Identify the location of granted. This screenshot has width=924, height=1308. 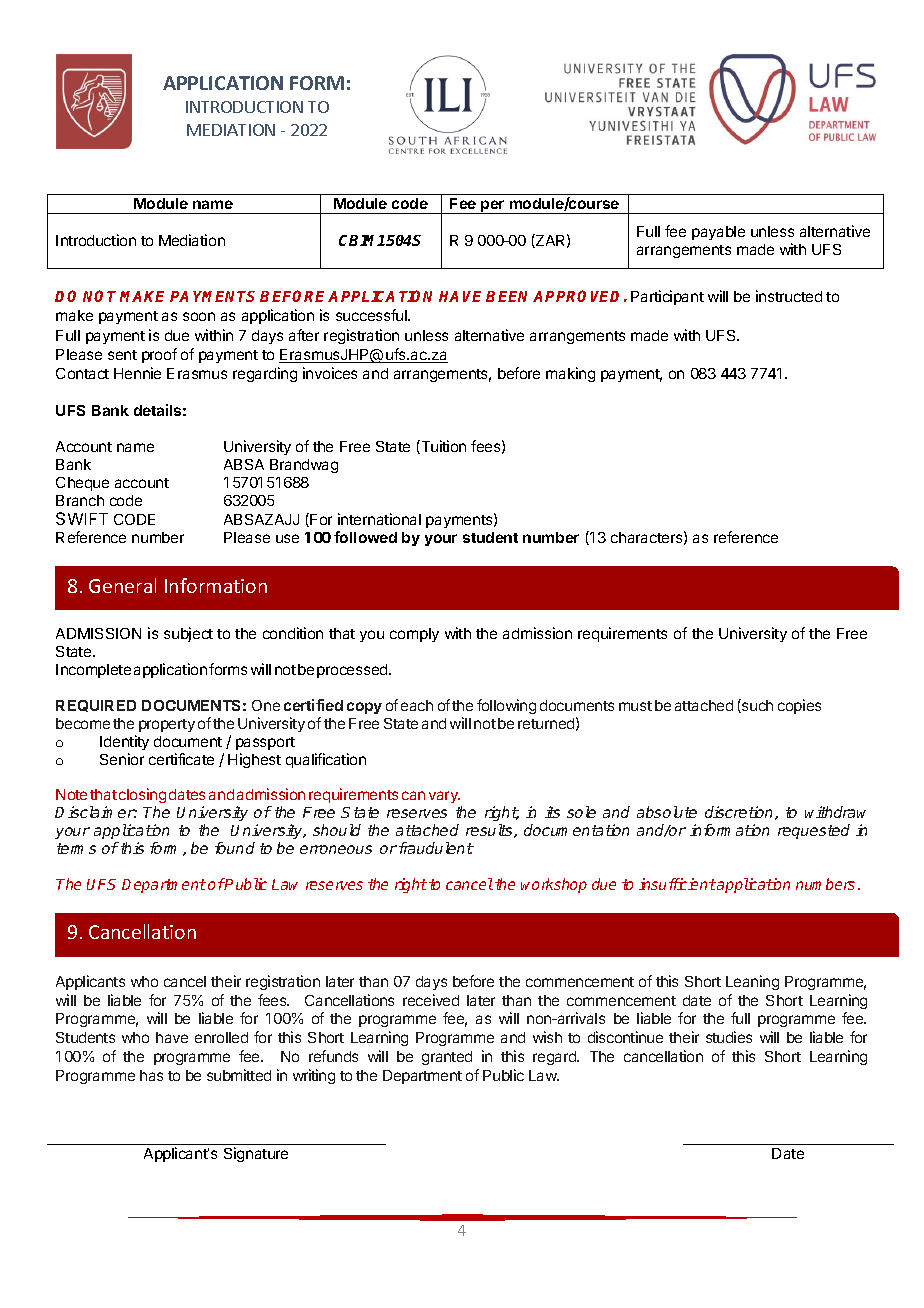
(447, 1058).
